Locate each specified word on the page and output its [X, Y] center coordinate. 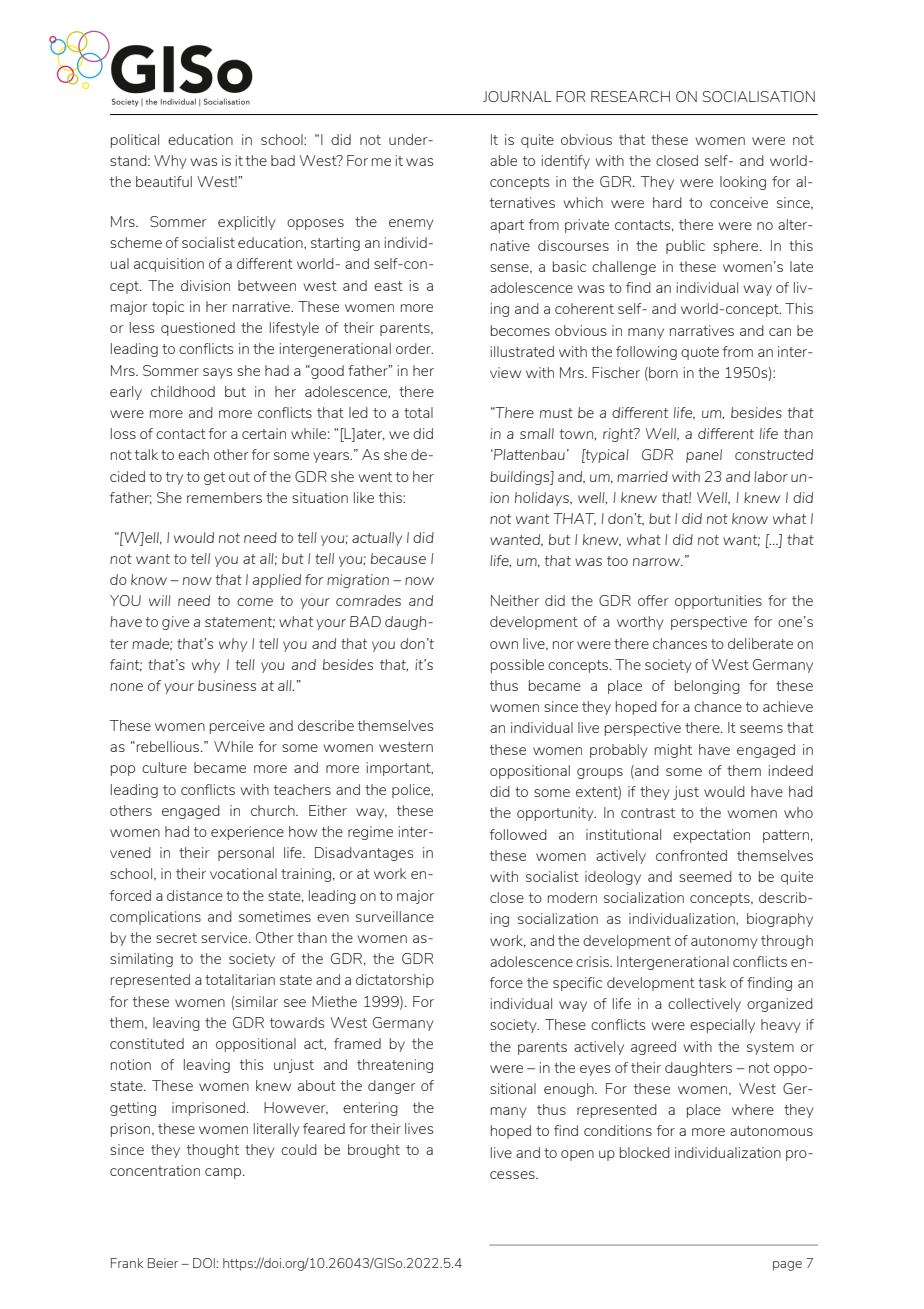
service [225, 937]
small [537, 433]
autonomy [724, 942]
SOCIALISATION [759, 96]
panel [704, 456]
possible [517, 666]
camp [224, 1173]
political [135, 141]
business [227, 685]
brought [374, 1151]
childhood [183, 391]
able [503, 160]
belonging [707, 687]
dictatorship [395, 981]
